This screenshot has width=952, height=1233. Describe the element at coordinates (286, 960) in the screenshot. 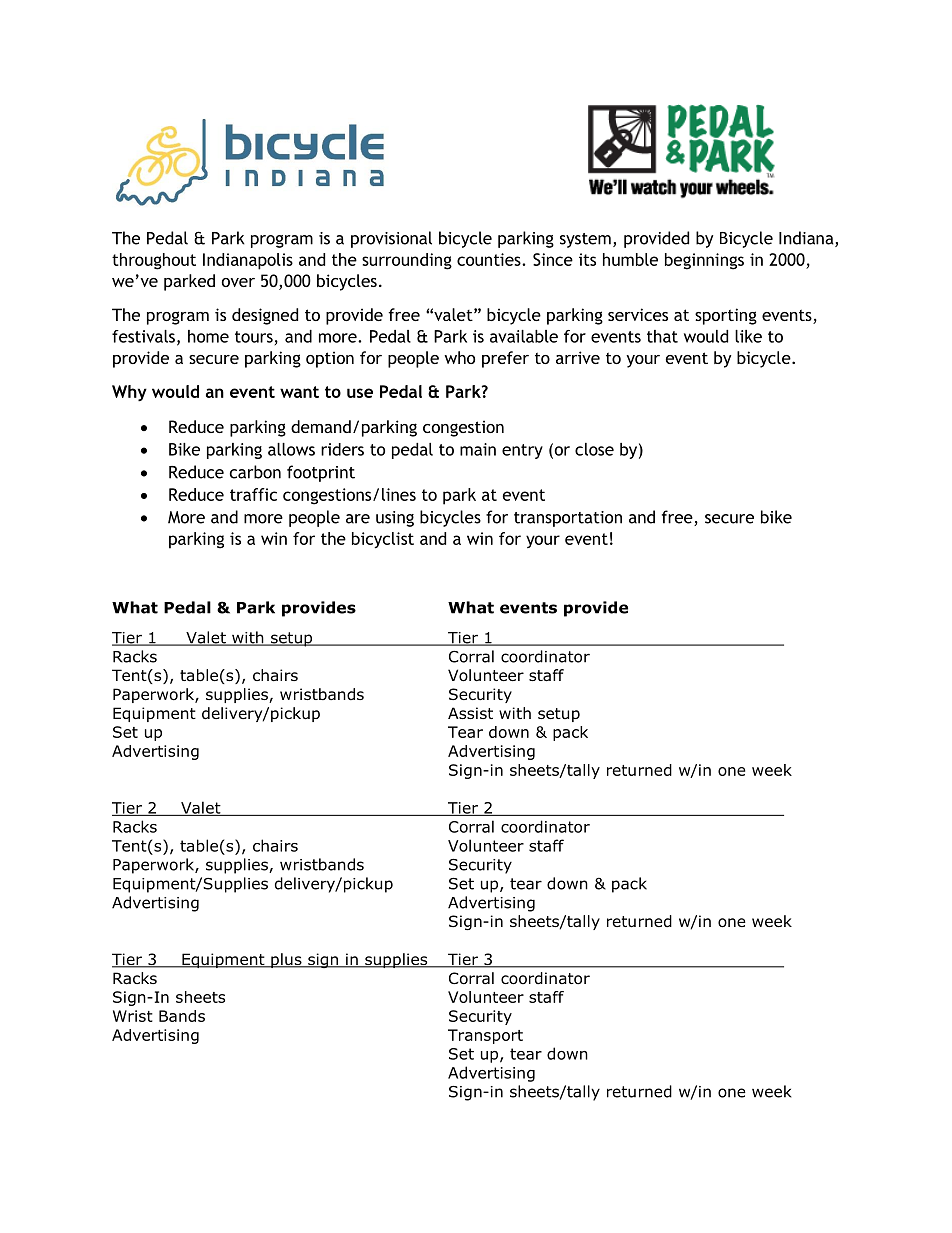

I see `plus` at that location.
